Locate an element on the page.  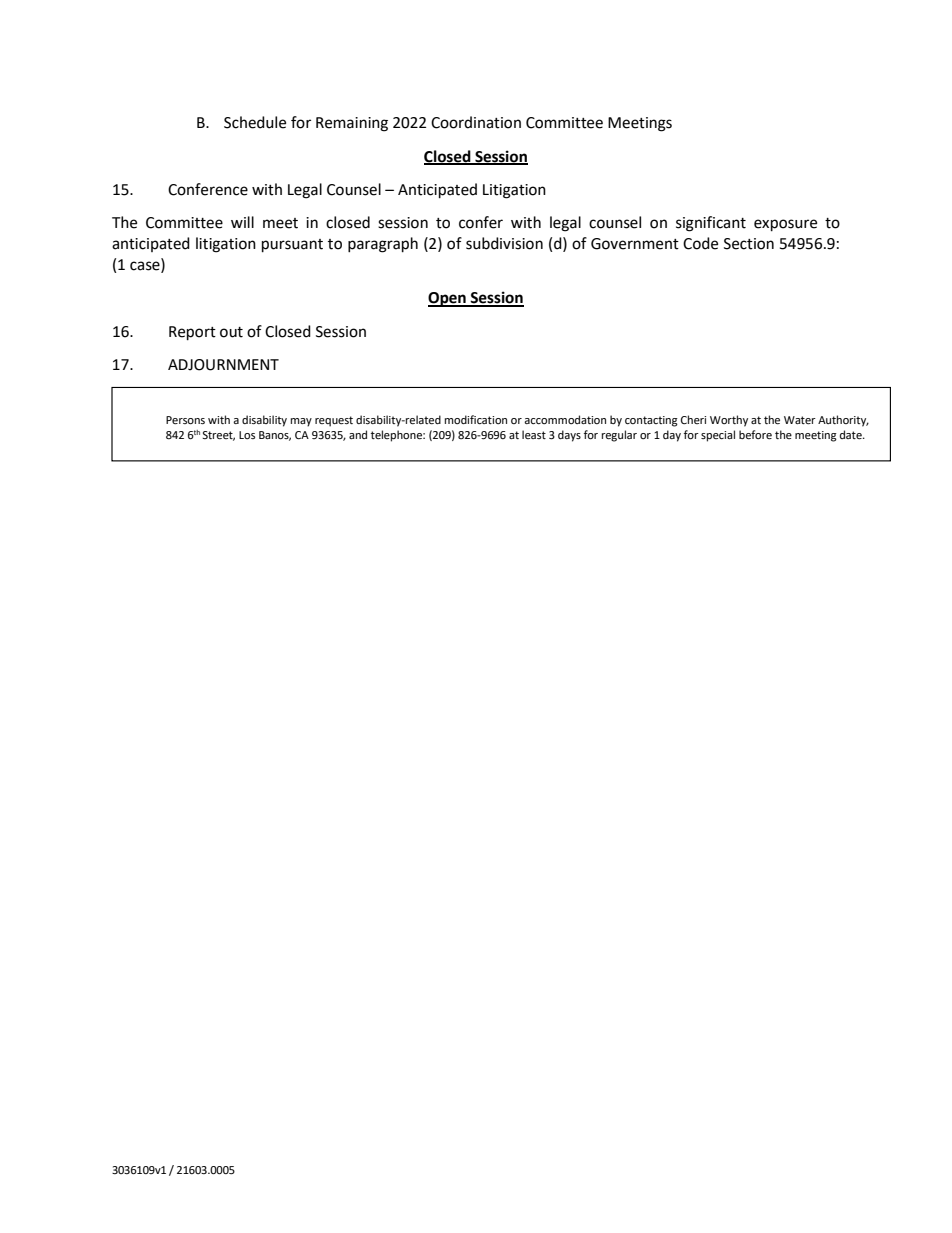
Water is located at coordinates (800, 420).
